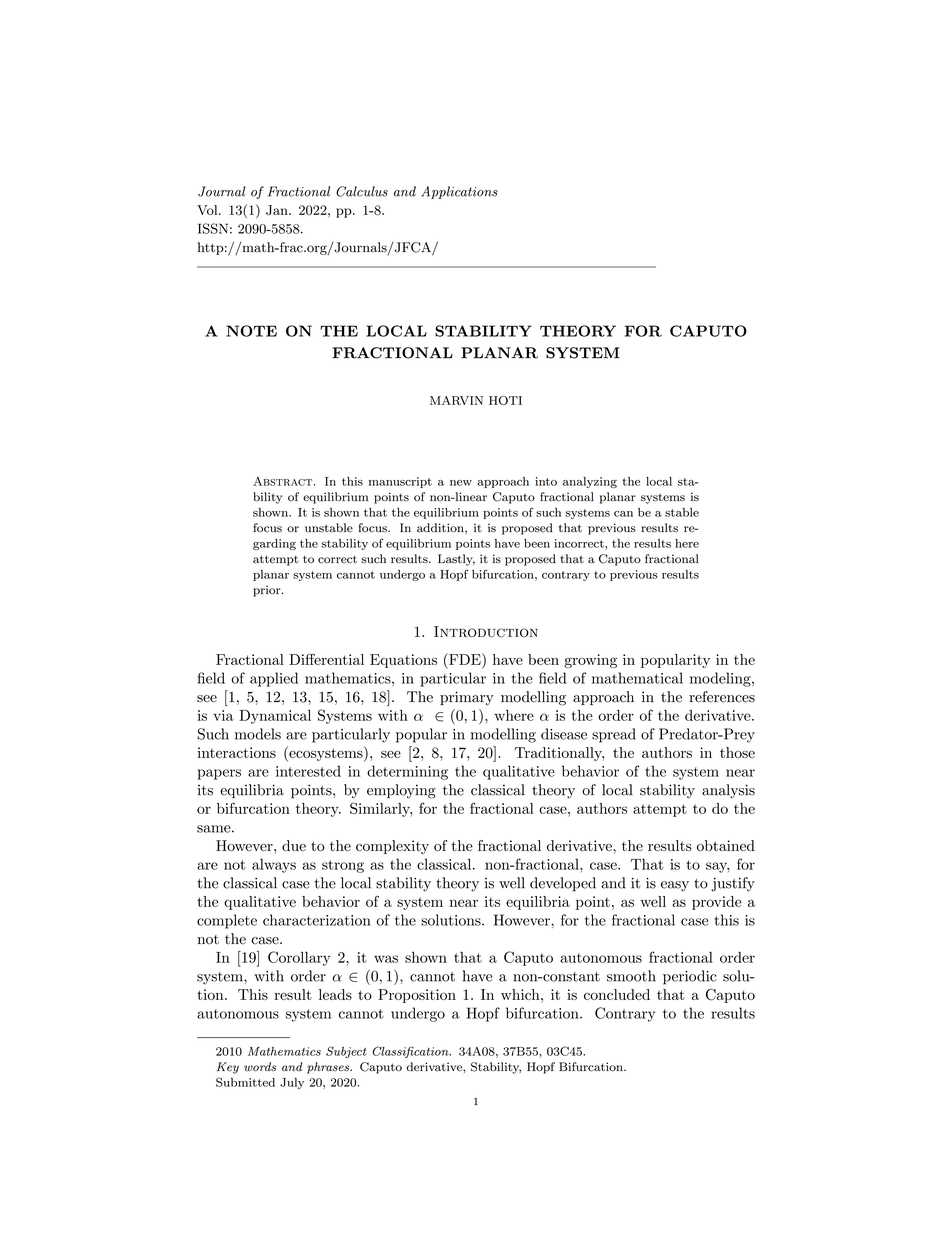  I want to click on applied, so click(274, 679).
